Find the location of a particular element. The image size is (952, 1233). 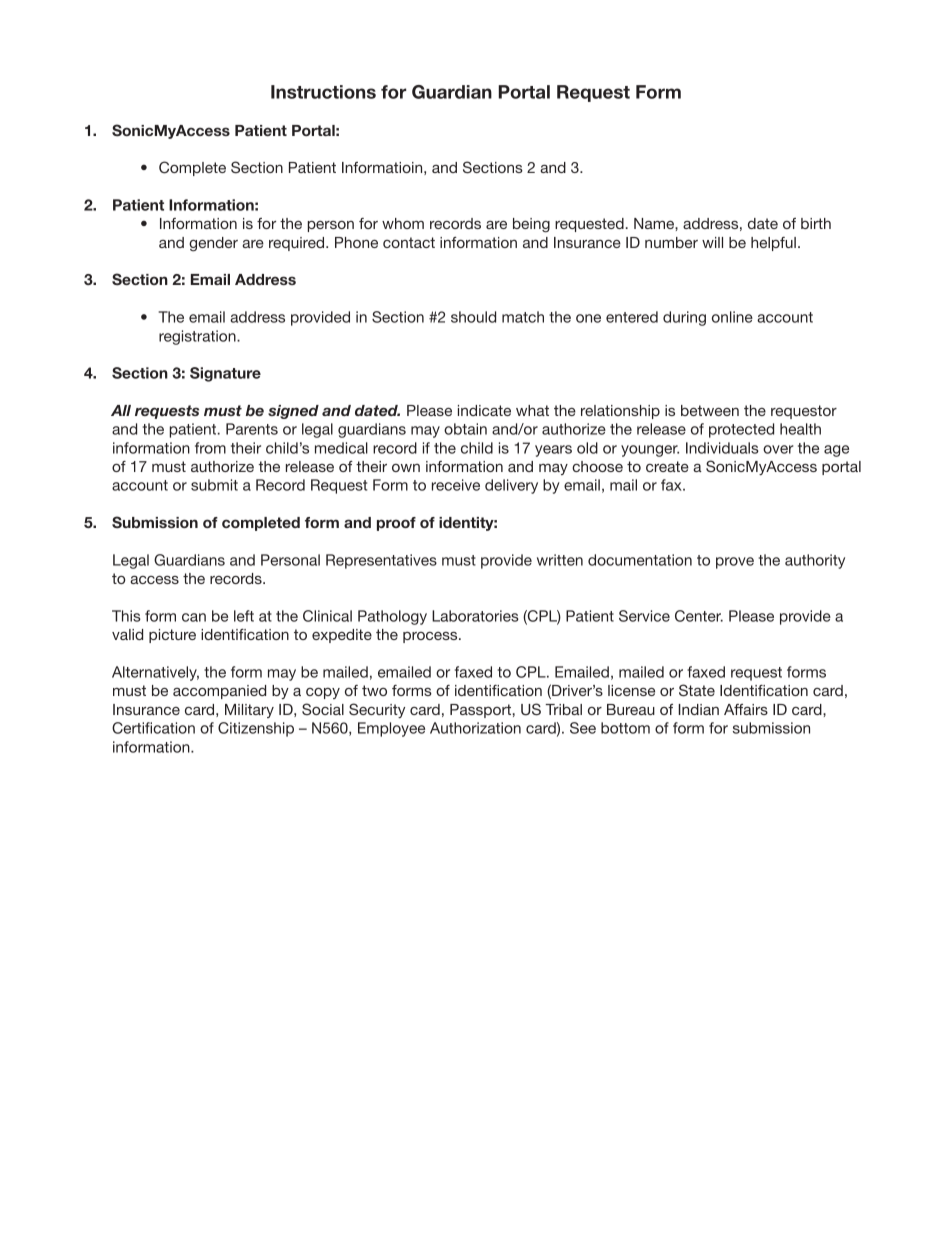

birth is located at coordinates (816, 223).
